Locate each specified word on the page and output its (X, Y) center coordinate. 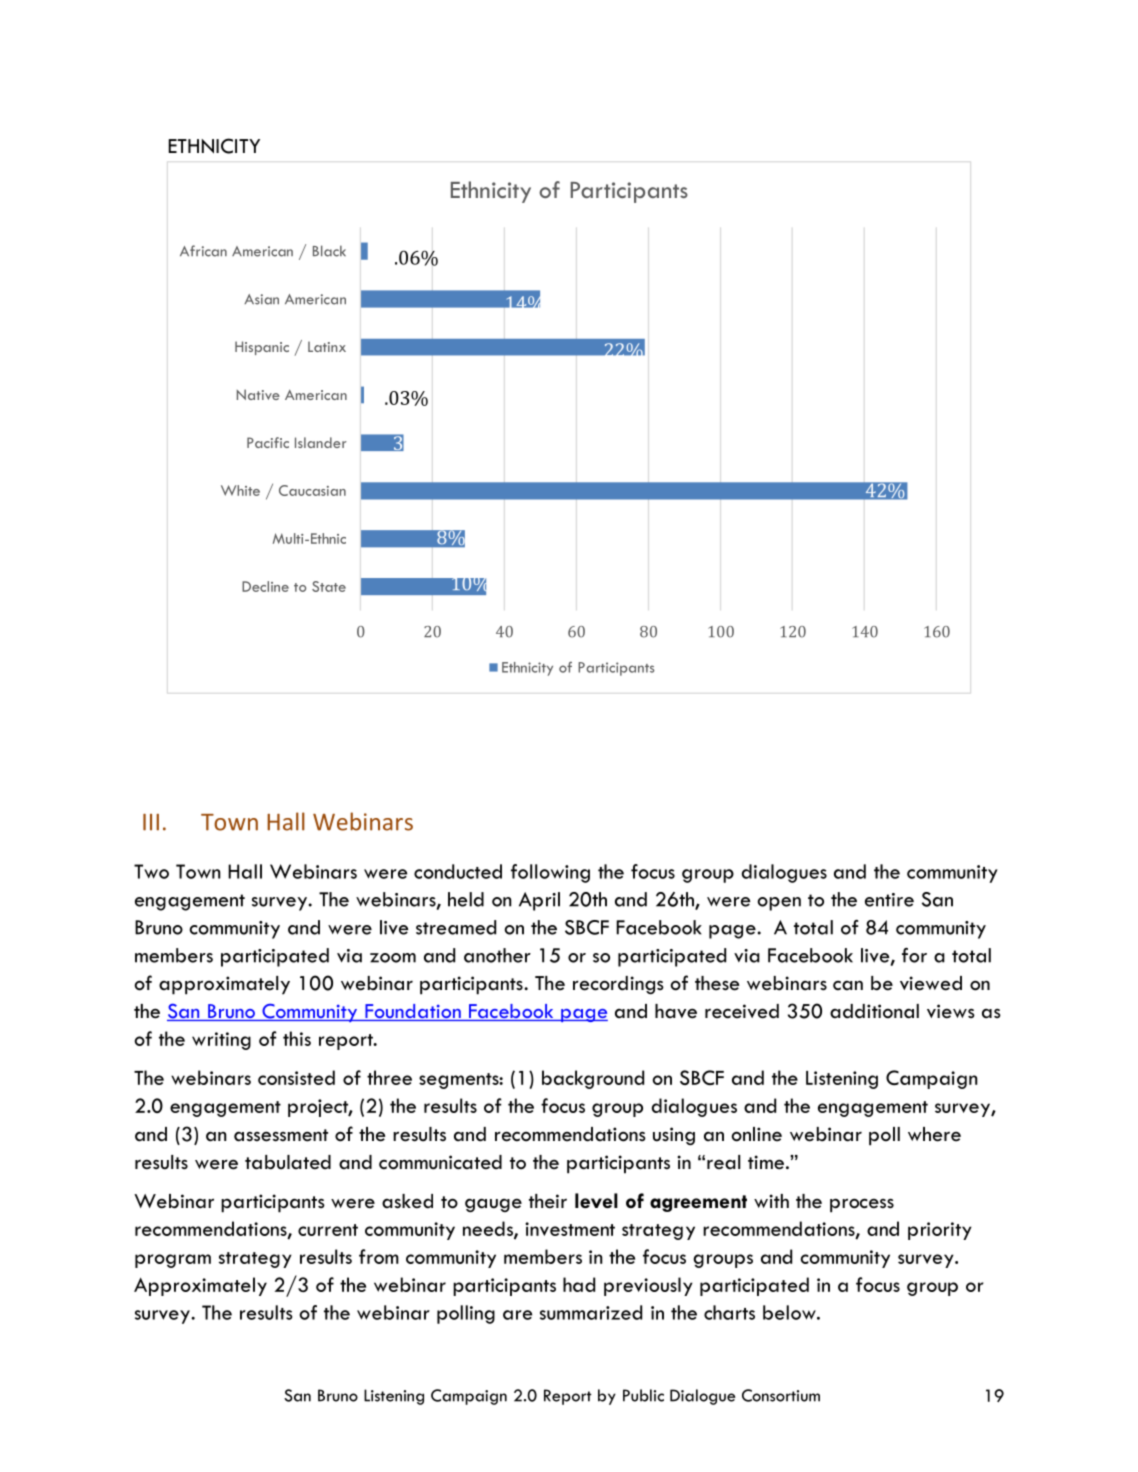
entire (889, 900)
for (914, 955)
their (548, 1201)
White (240, 490)
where (934, 1134)
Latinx (327, 346)
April (539, 901)
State (329, 586)
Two (151, 871)
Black (329, 251)
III (151, 822)
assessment (281, 1135)
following (550, 873)
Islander (321, 442)
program (173, 1261)
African (203, 251)
